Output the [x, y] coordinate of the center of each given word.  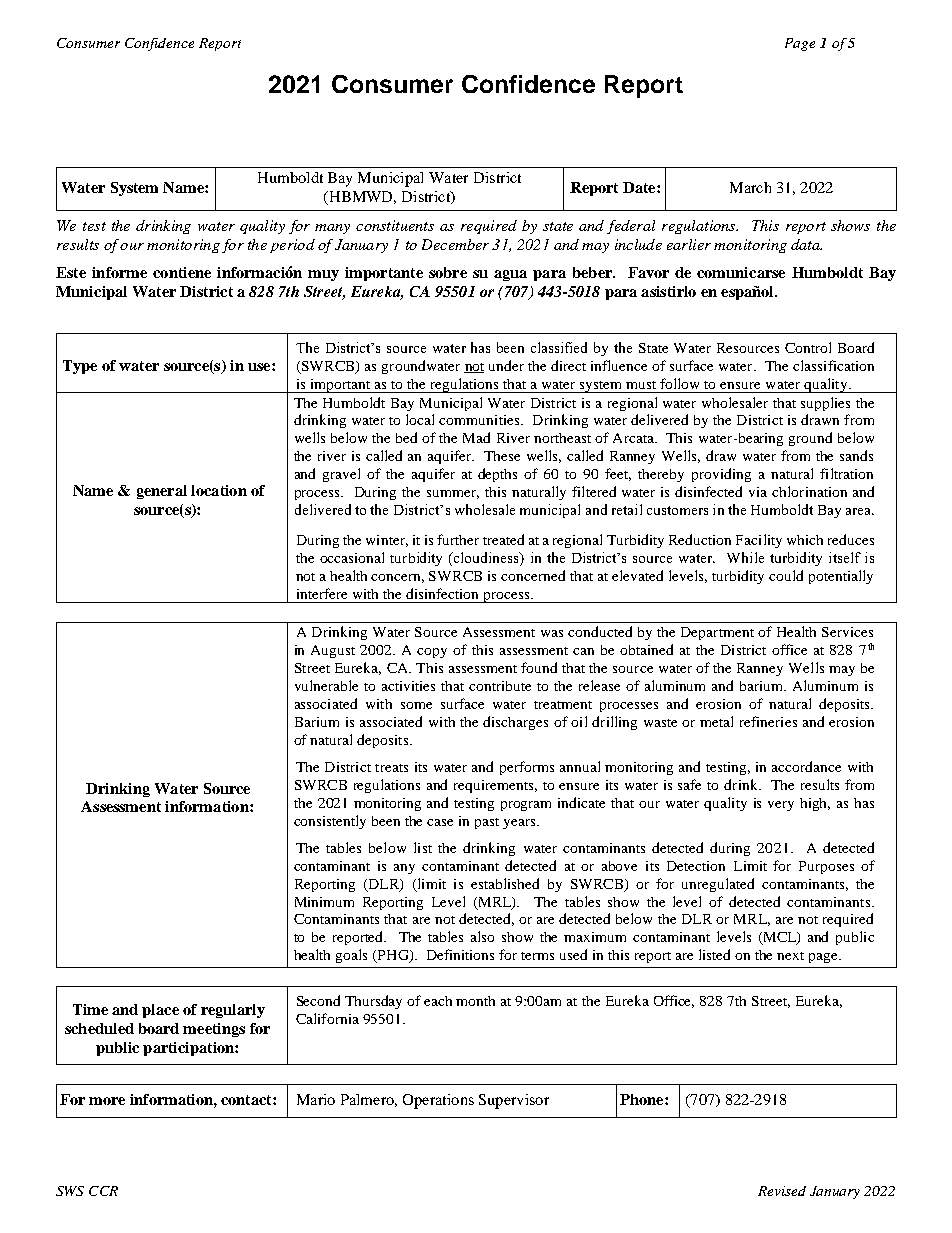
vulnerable [326, 685]
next [790, 956]
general [162, 492]
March [750, 187]
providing [721, 475]
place [160, 1011]
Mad [476, 437]
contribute [500, 686]
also [482, 936]
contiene [182, 272]
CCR [103, 1191]
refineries [768, 721]
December [455, 244]
